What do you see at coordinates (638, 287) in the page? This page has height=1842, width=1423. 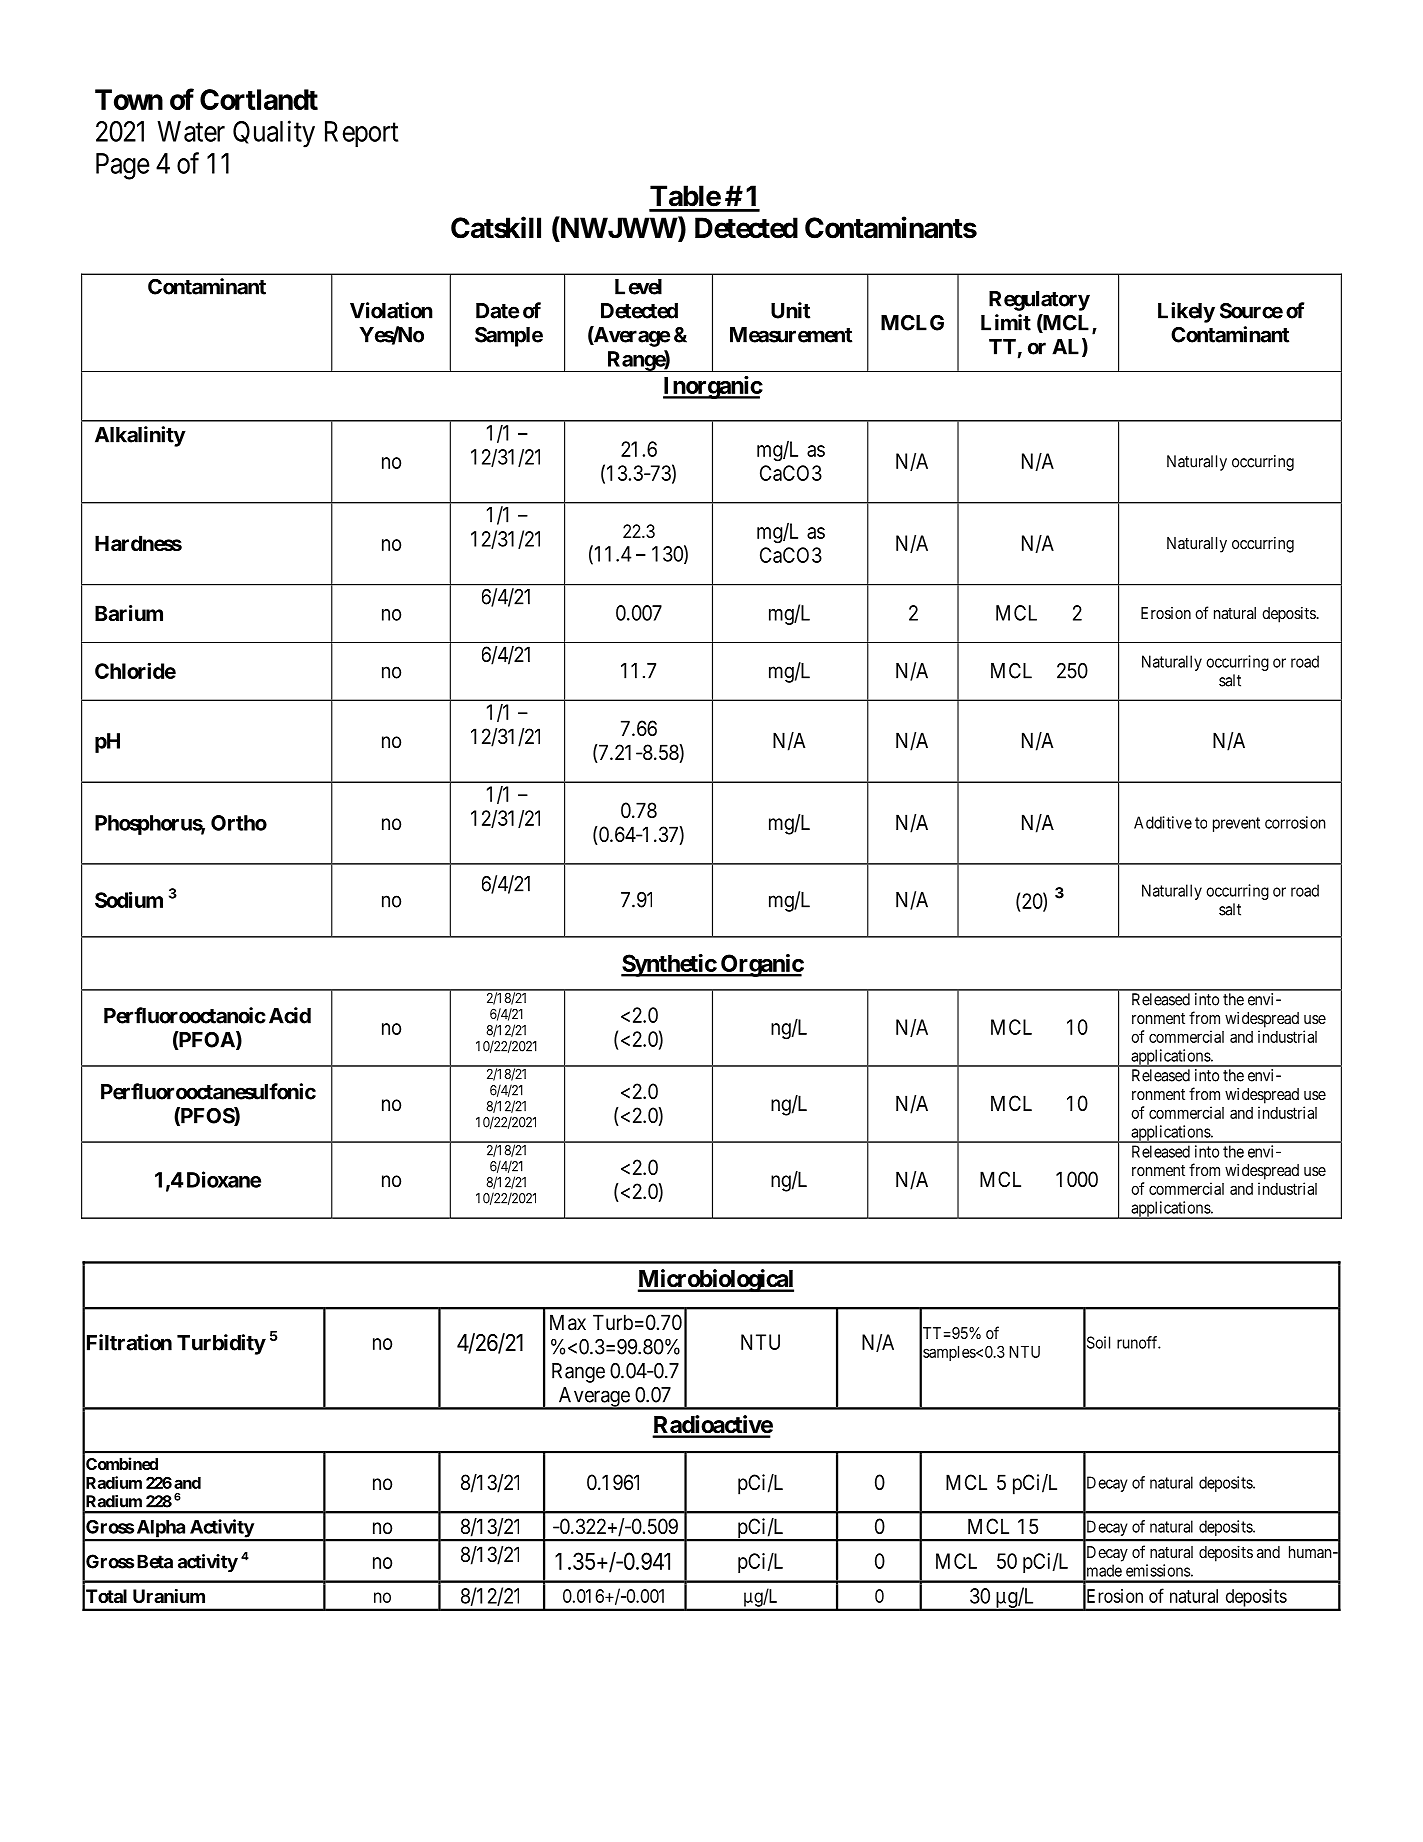 I see `Level` at bounding box center [638, 287].
